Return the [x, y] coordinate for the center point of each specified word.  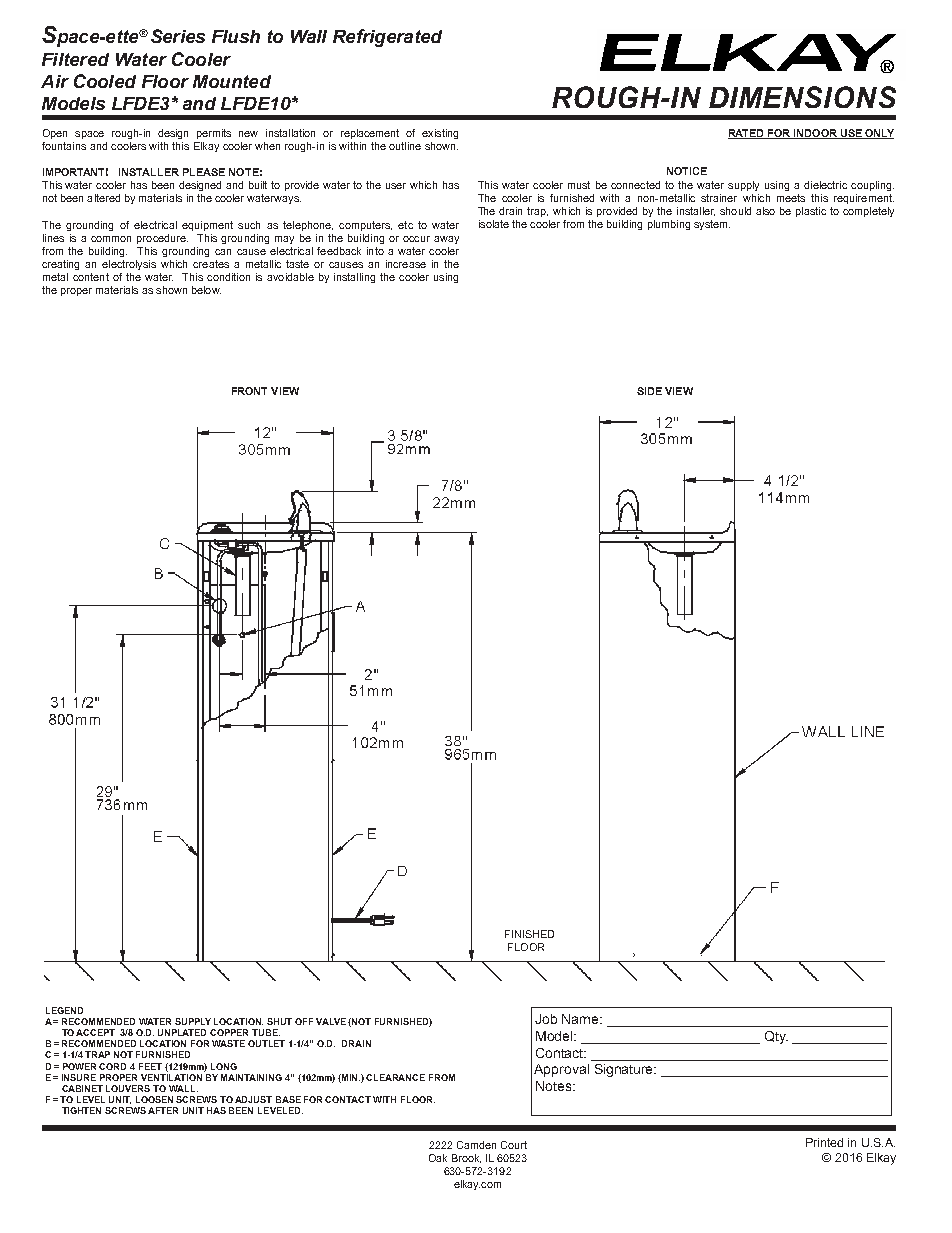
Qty [776, 1037]
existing [440, 134]
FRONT [249, 391]
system [712, 225]
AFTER [163, 1110]
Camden [476, 1145]
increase [406, 264]
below [206, 290]
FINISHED [529, 934]
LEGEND [64, 1010]
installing [354, 278]
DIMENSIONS [802, 97]
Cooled [105, 81]
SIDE [649, 391]
